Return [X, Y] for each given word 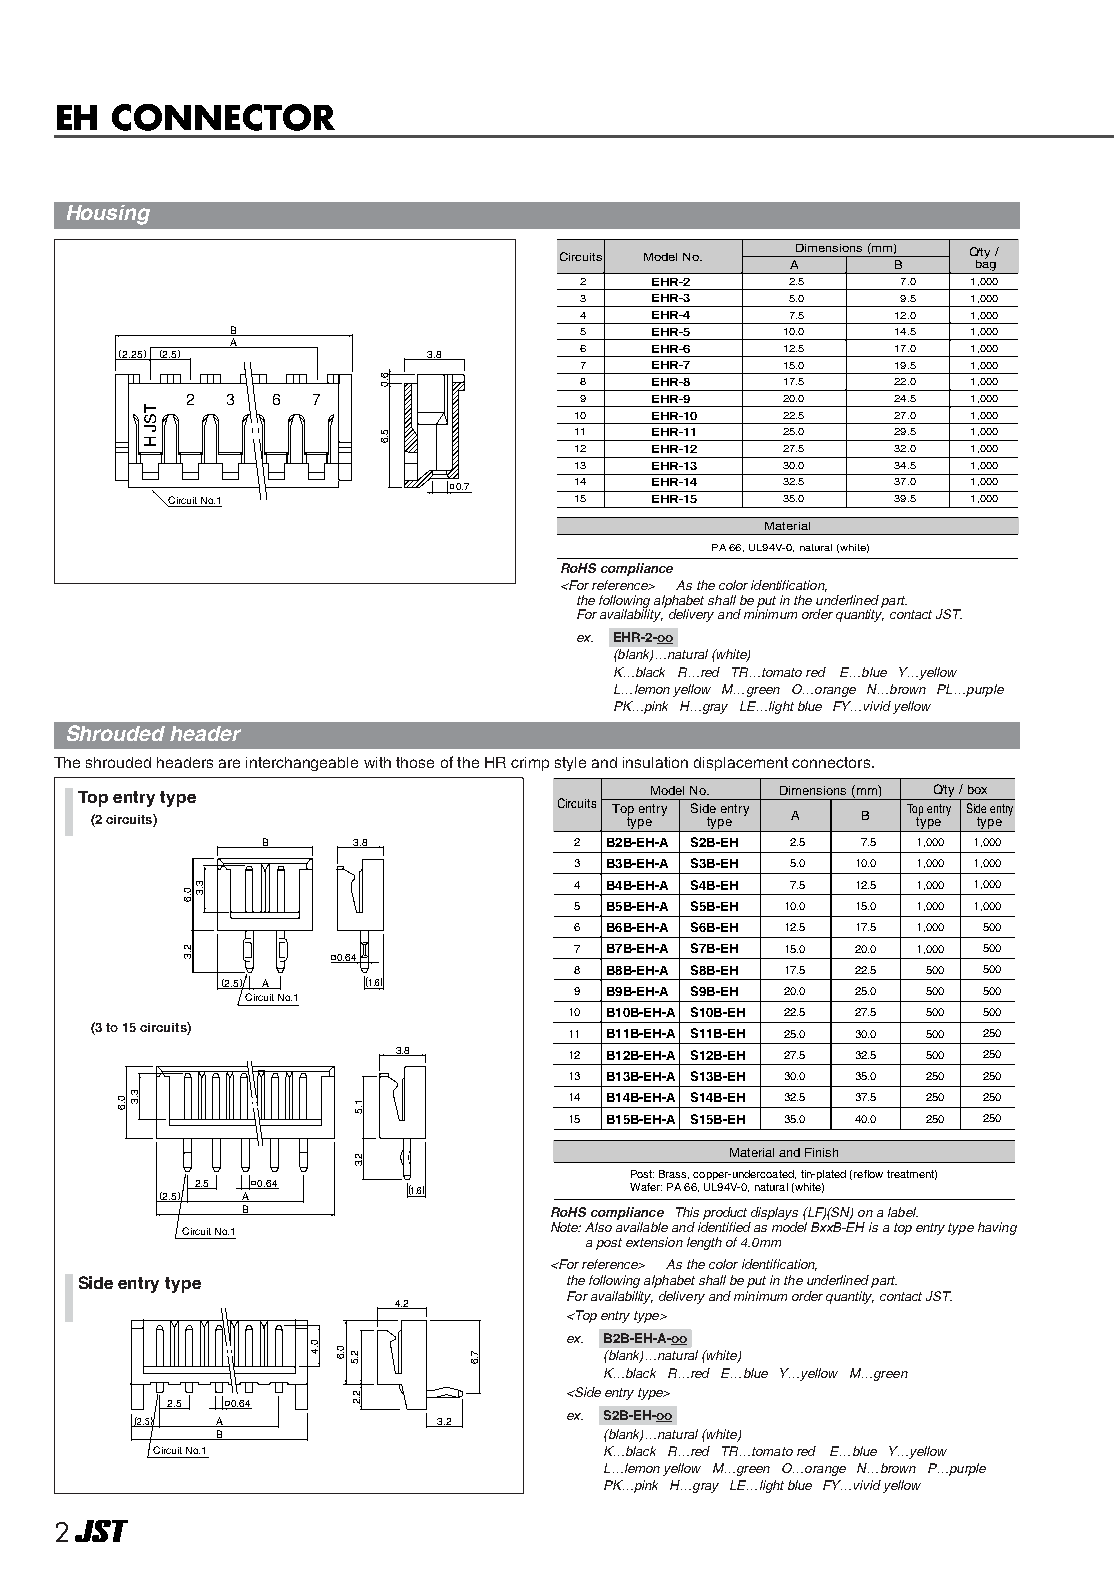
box [977, 789]
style [570, 764]
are [229, 763]
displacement [741, 764]
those [415, 762]
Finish [821, 1152]
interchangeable [302, 764]
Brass [674, 1174]
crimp [530, 764]
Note [566, 1227]
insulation [655, 762]
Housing [108, 215]
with [377, 762]
